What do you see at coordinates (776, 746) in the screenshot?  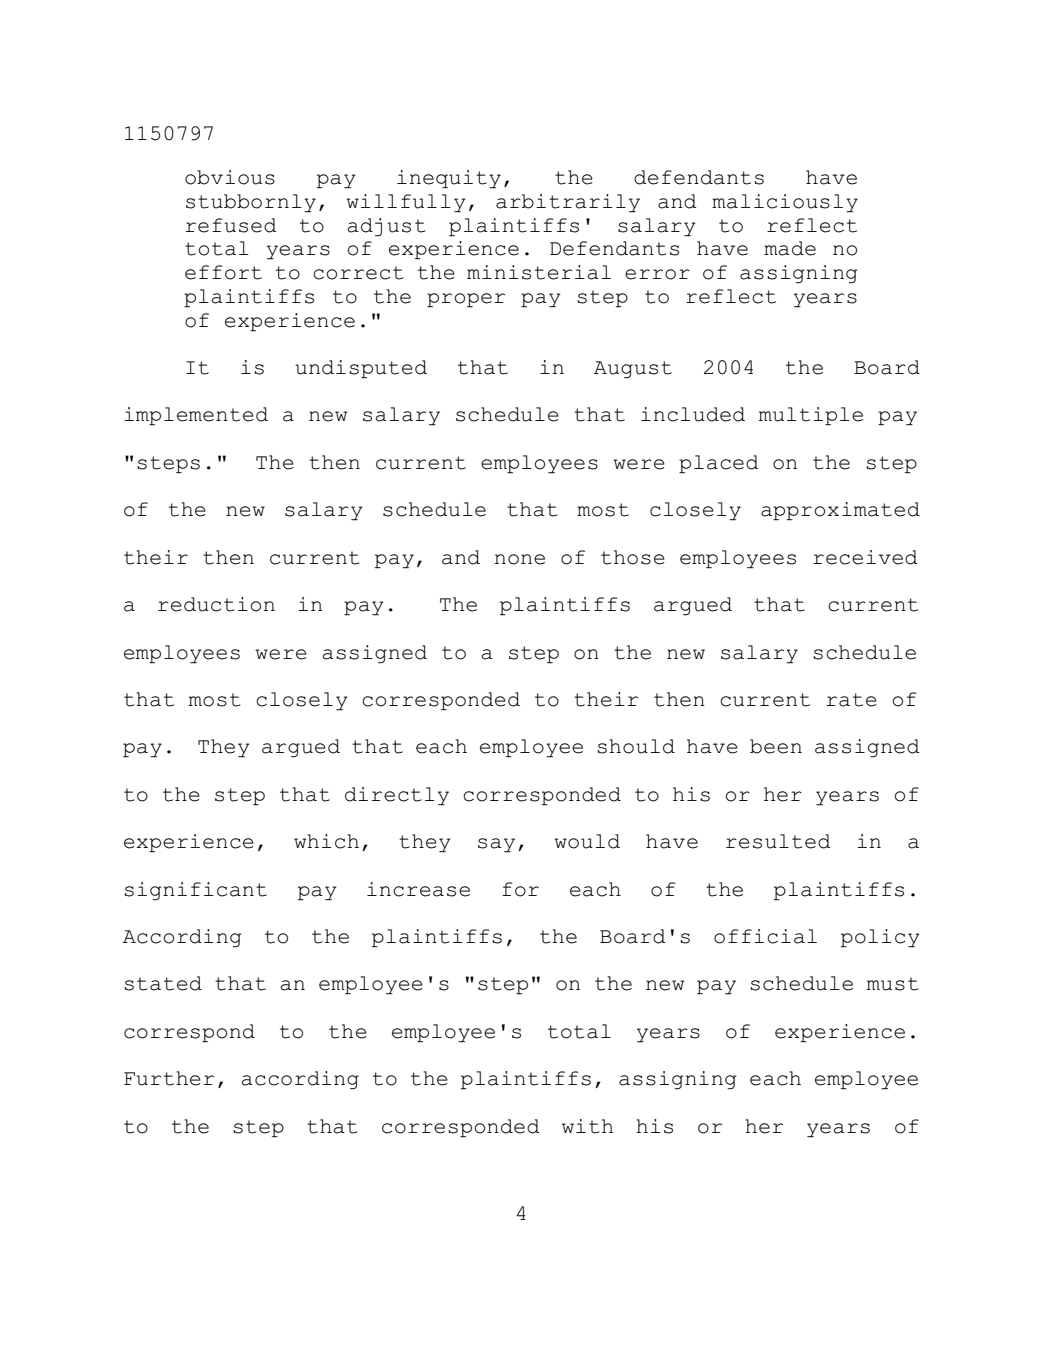 I see `been` at bounding box center [776, 746].
